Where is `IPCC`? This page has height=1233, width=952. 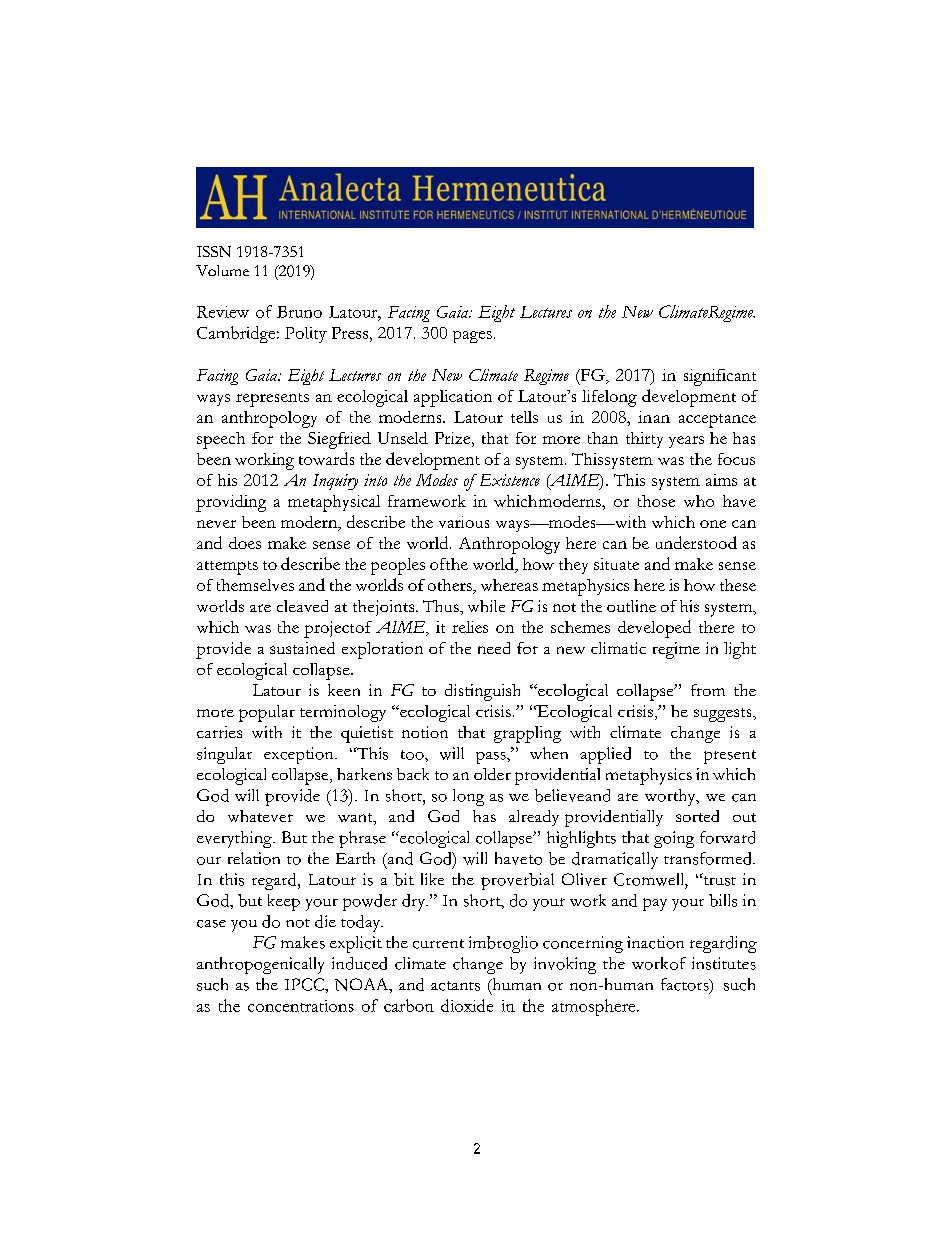
IPCC is located at coordinates (305, 984).
